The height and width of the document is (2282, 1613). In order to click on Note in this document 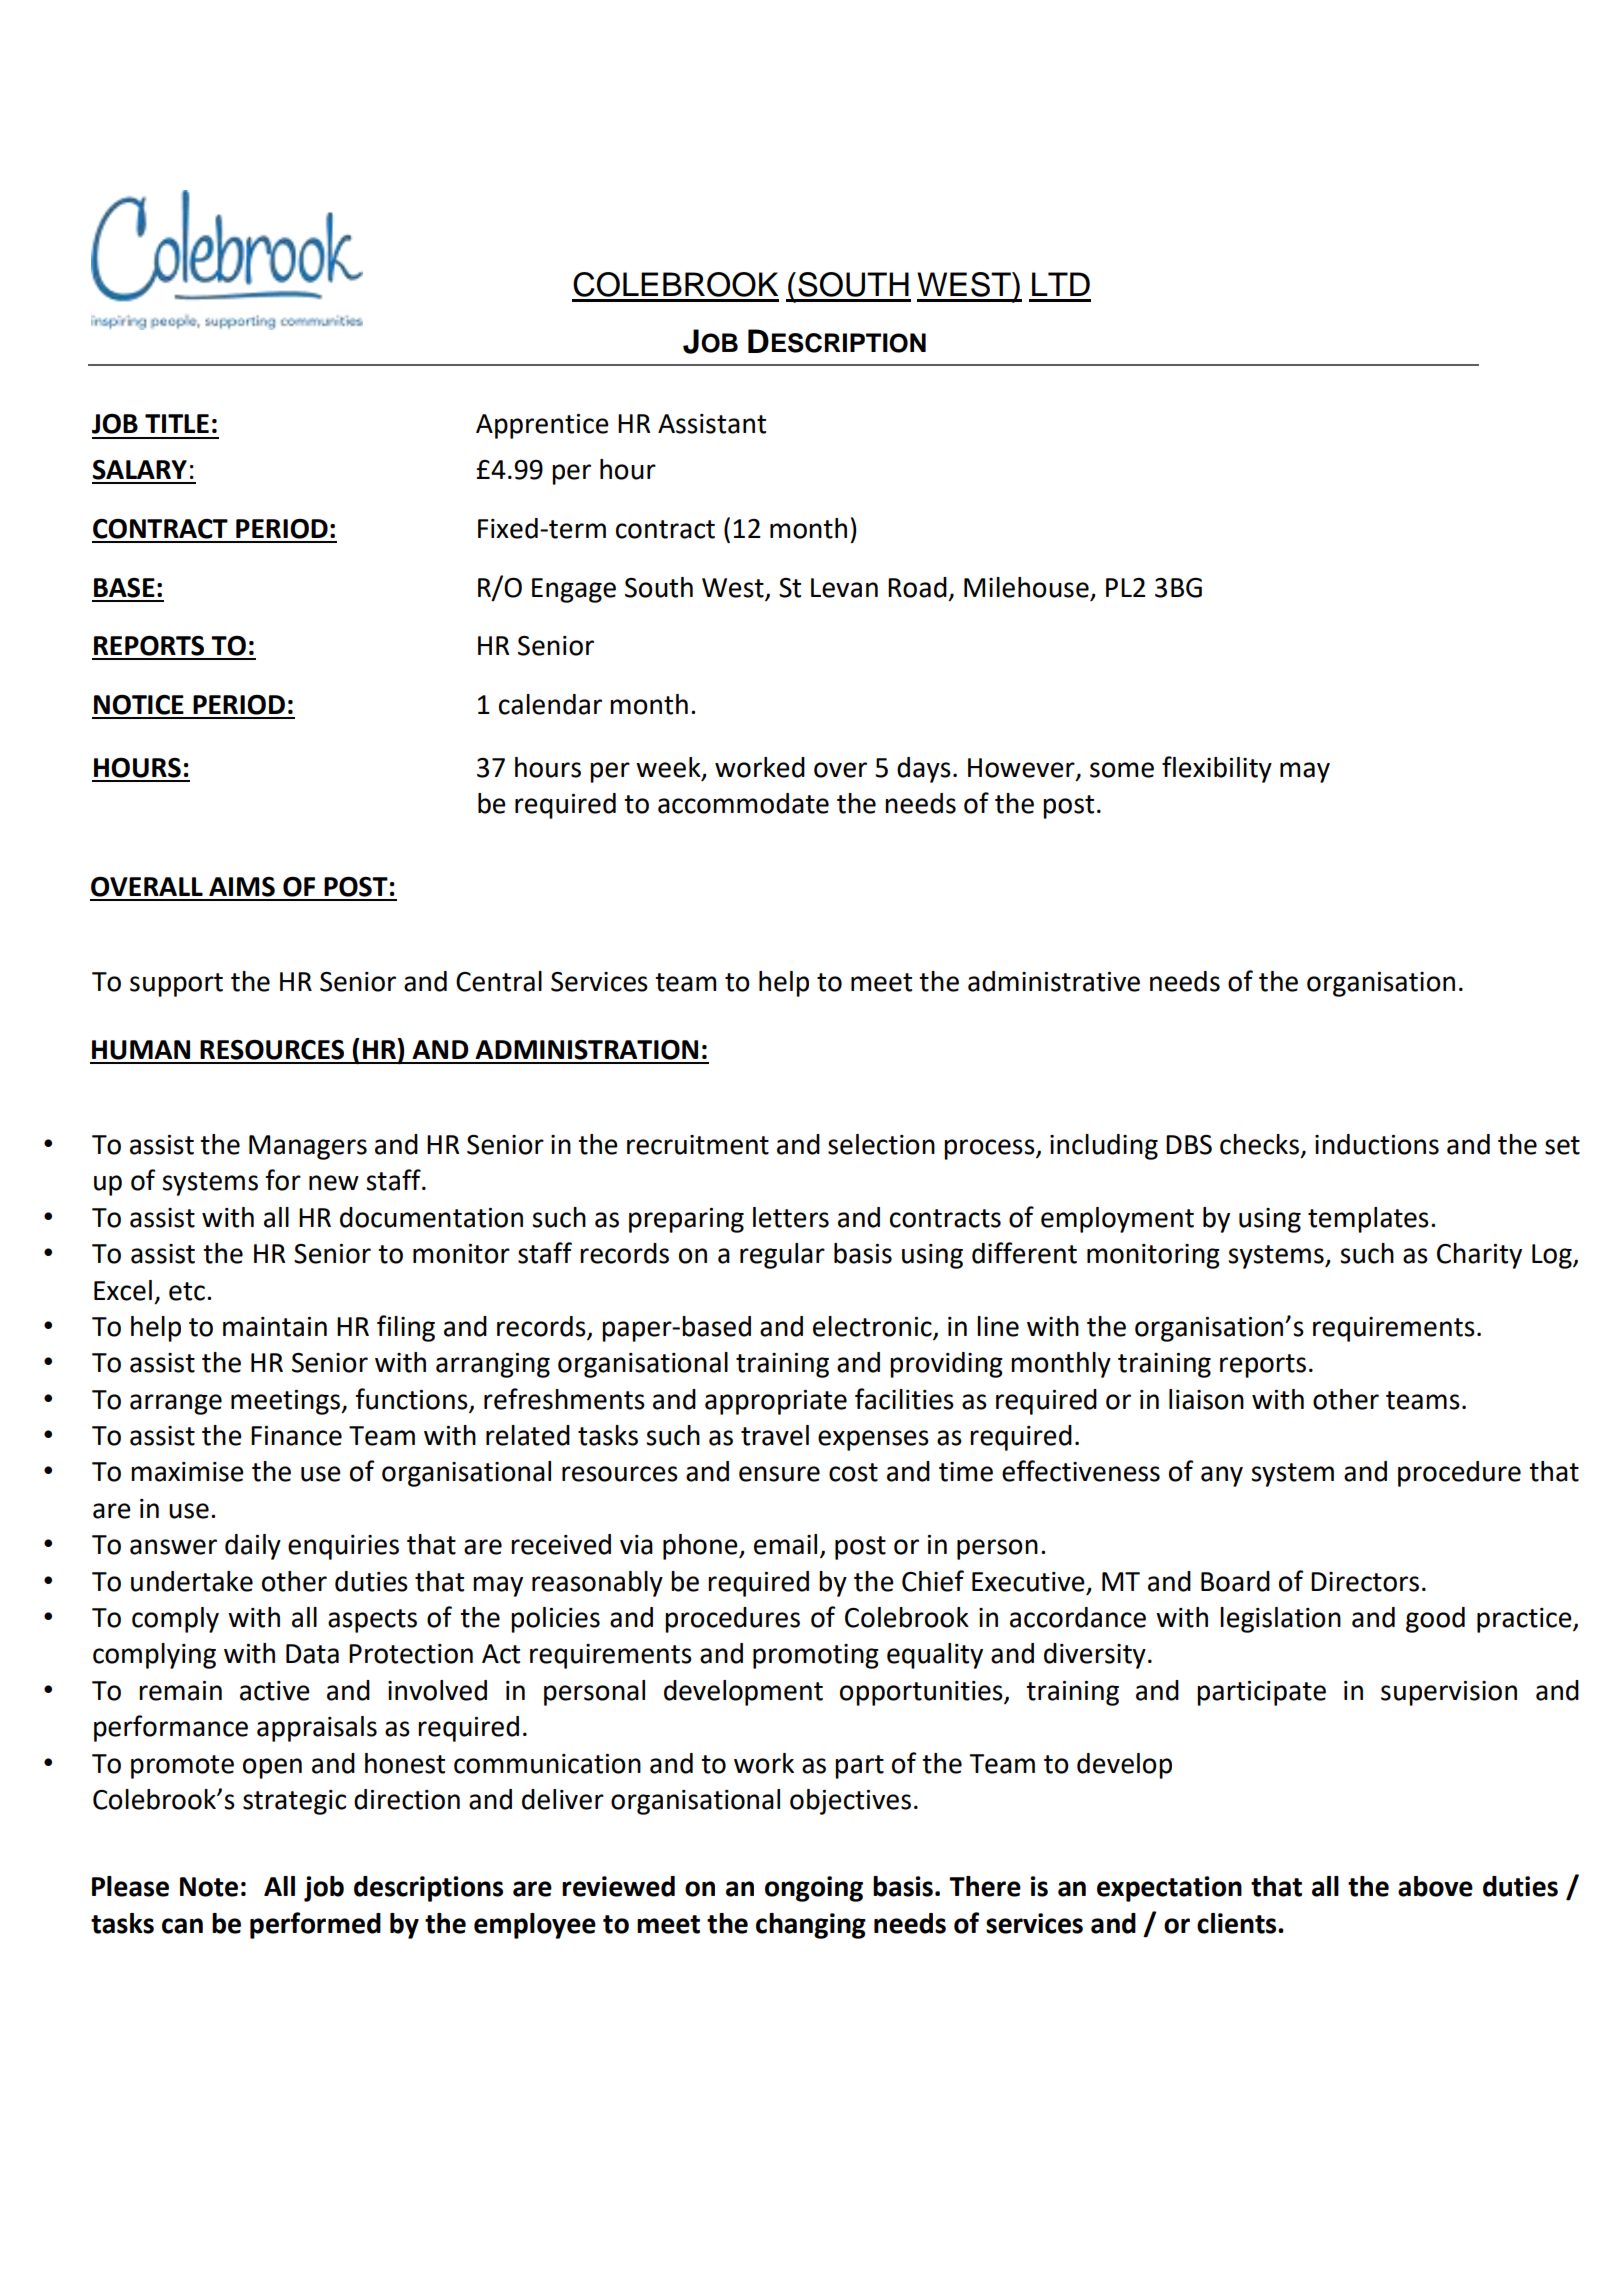, I will do `click(209, 1887)`.
